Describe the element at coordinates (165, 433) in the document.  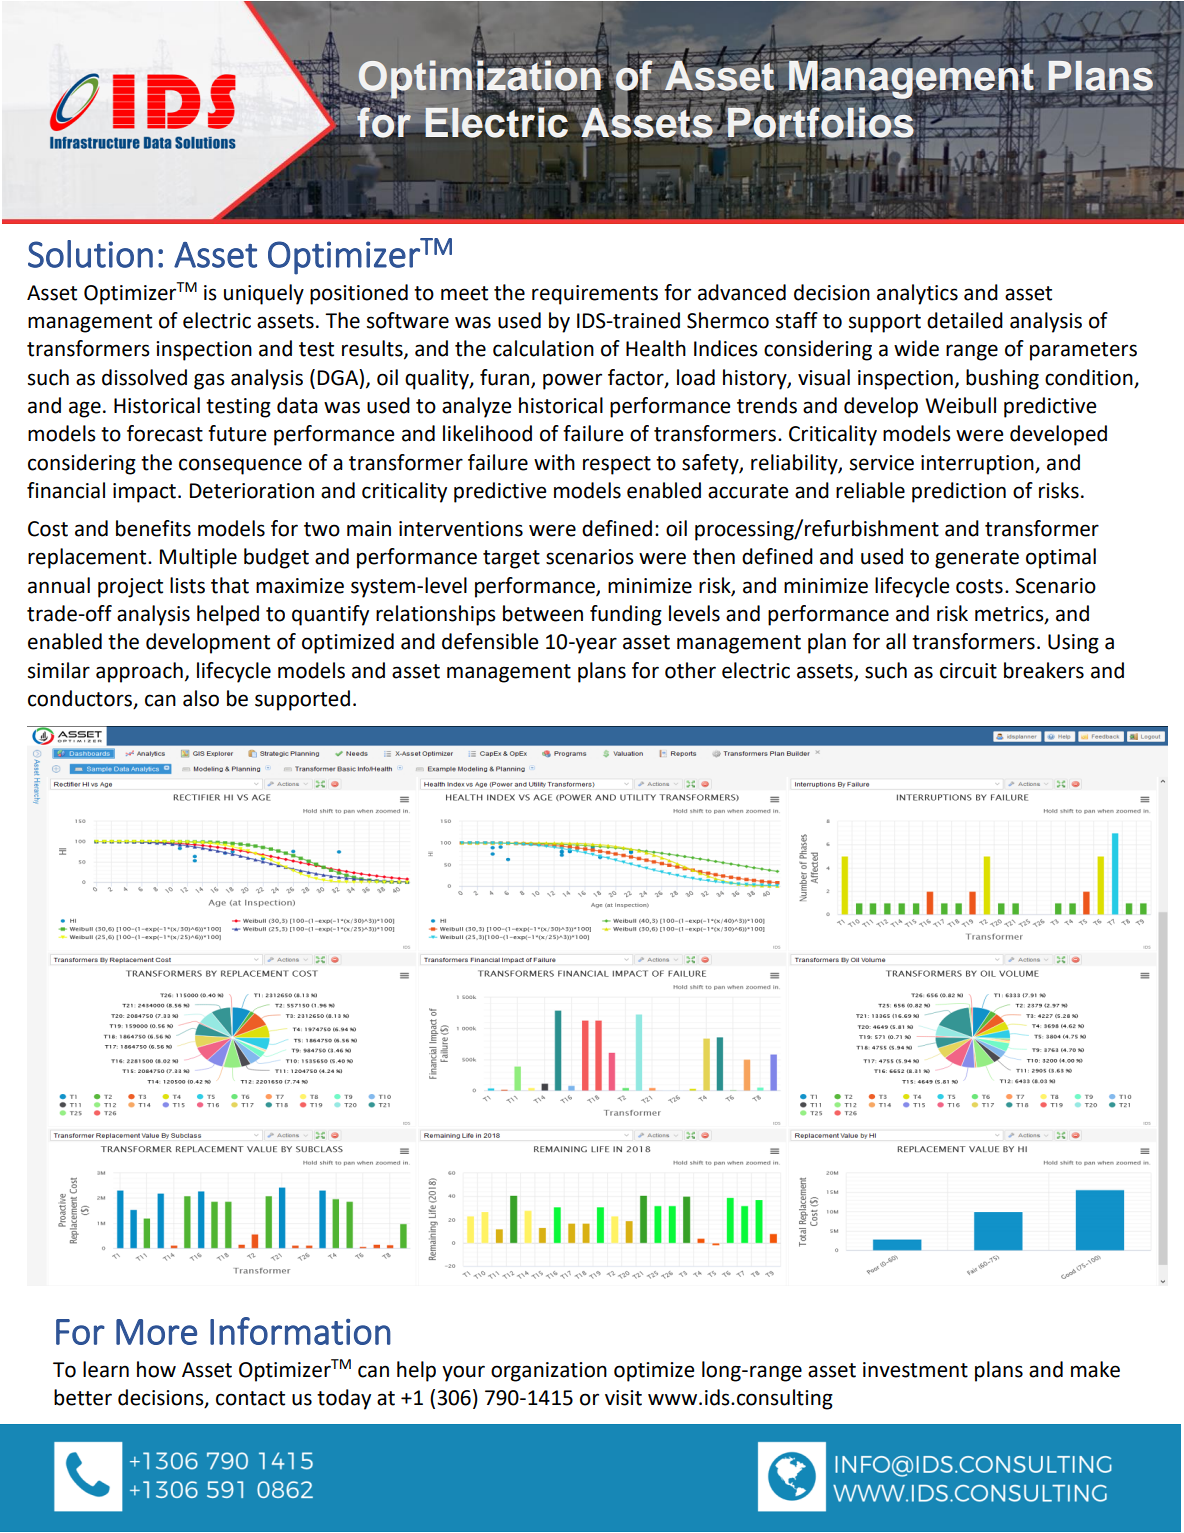
I see `forecast` at that location.
